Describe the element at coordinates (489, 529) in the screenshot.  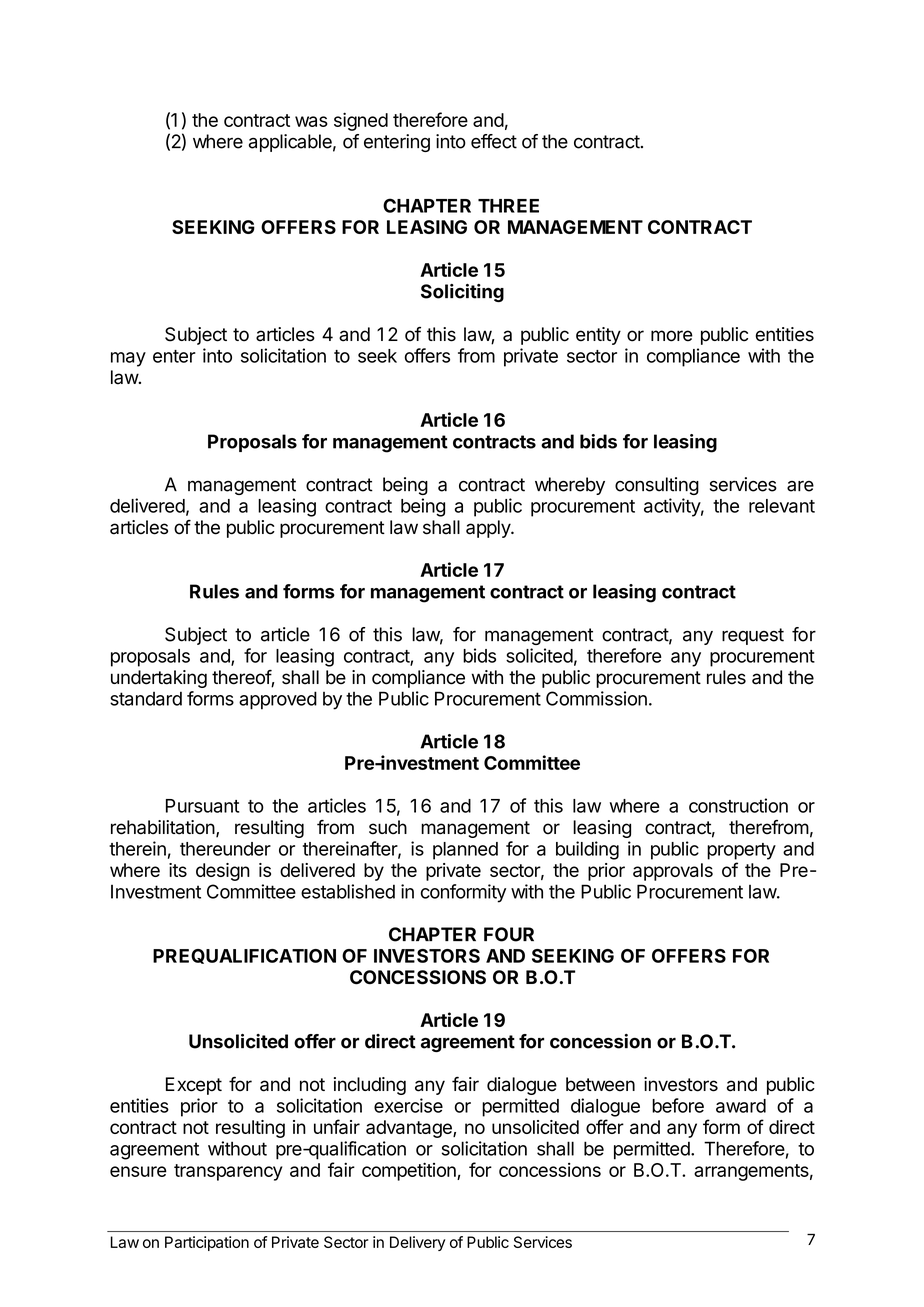
I see `apply` at that location.
